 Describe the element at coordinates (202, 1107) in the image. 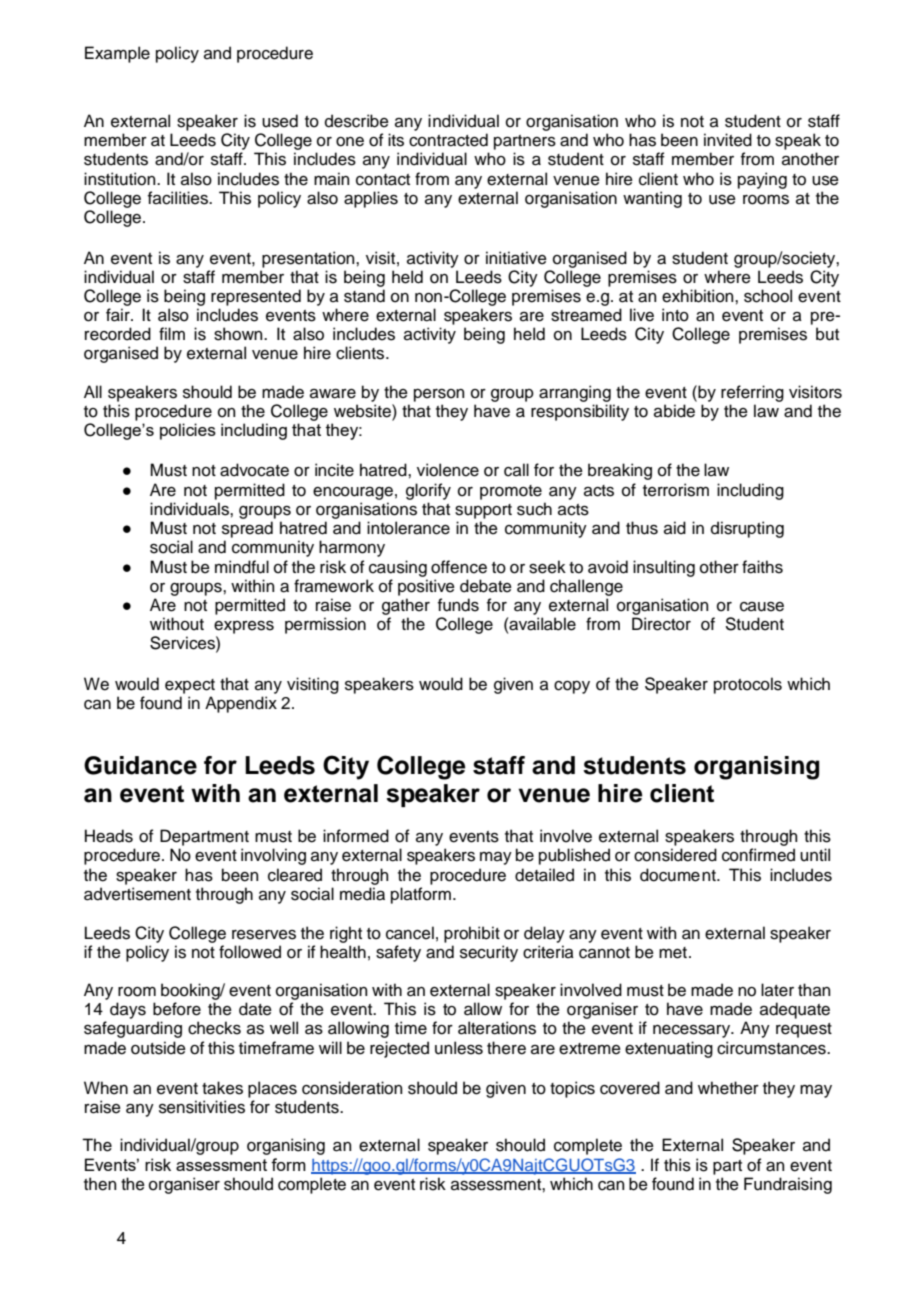

I see `sensitivities` at that location.
